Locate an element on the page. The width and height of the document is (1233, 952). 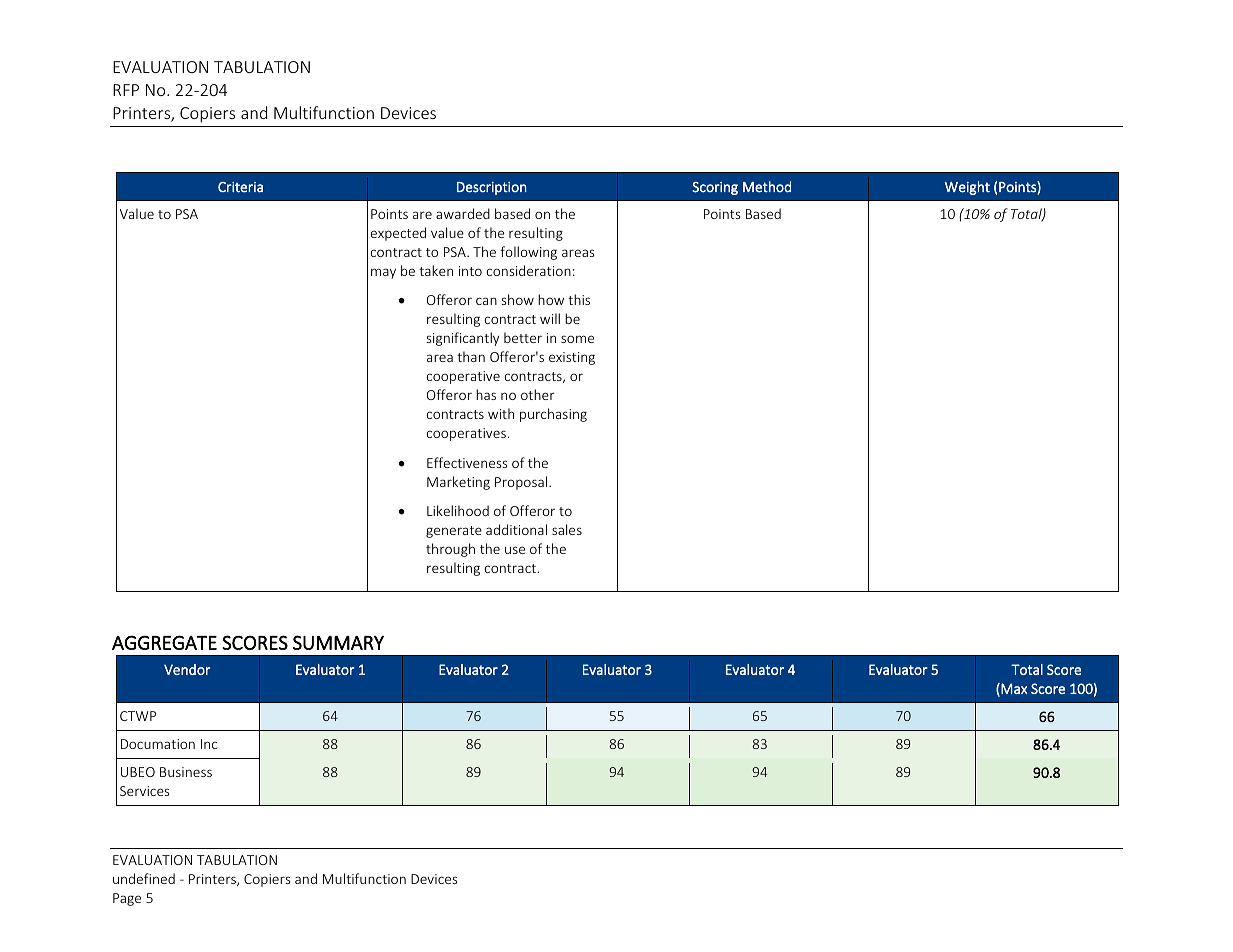
Marketing is located at coordinates (458, 483).
